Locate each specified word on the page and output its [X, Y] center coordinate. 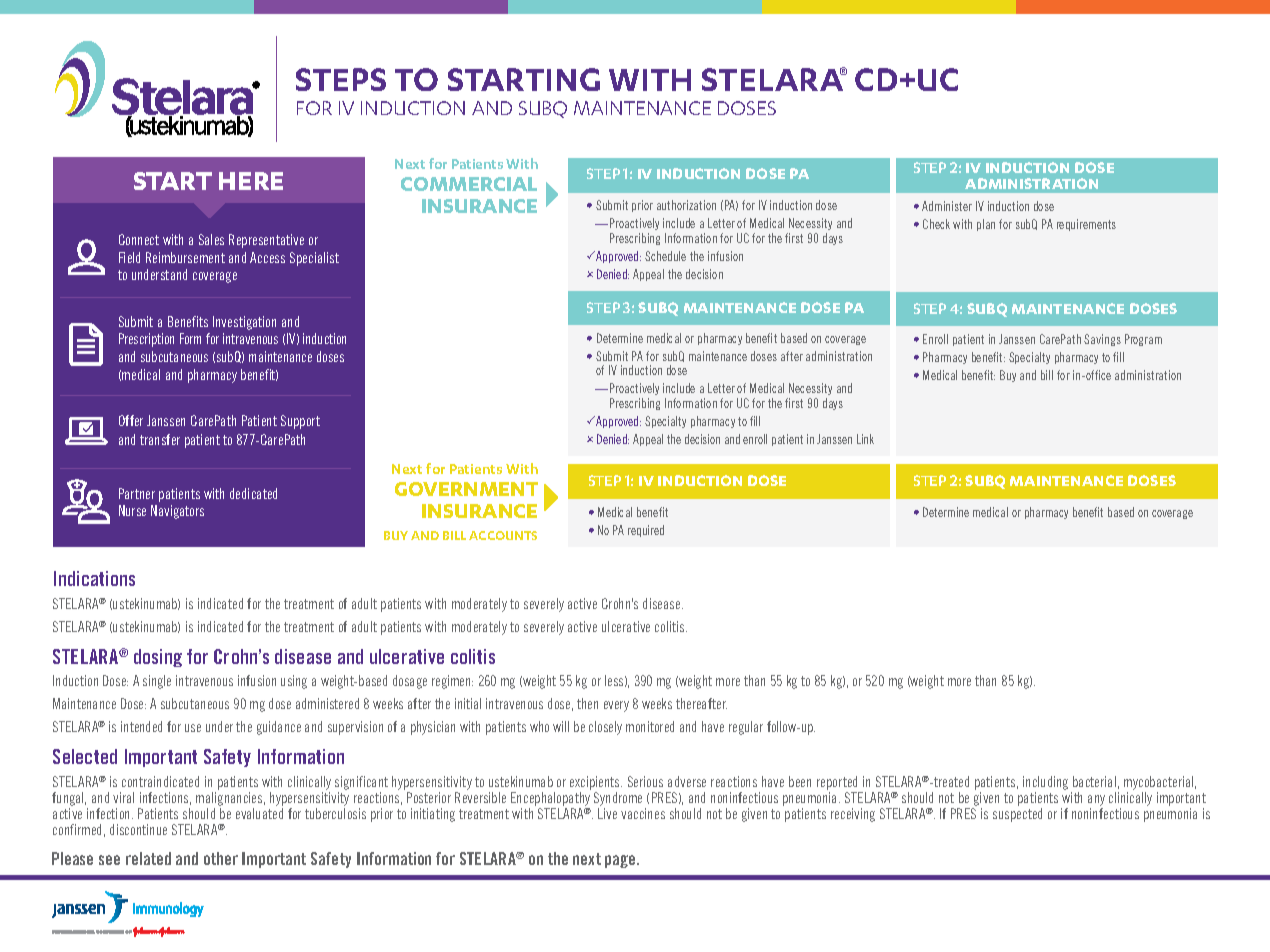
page [621, 861]
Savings [1102, 340]
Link [865, 439]
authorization [686, 205]
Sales [211, 239]
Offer [131, 420]
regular [746, 728]
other [221, 858]
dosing [158, 658]
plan [986, 225]
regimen [452, 682]
